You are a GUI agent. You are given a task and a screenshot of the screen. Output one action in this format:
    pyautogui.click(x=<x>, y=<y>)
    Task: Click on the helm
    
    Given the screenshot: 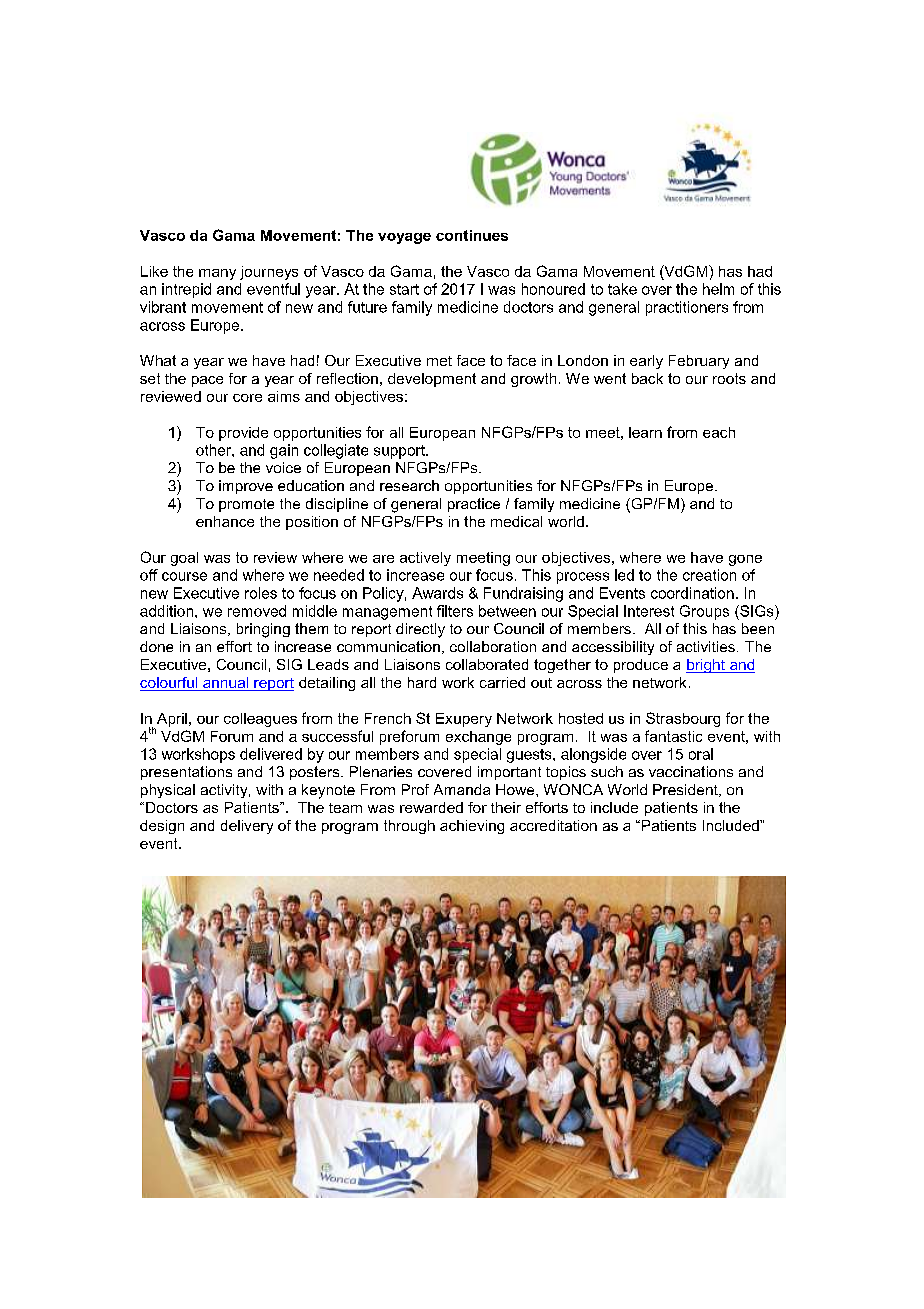 What is the action you would take?
    pyautogui.click(x=718, y=289)
